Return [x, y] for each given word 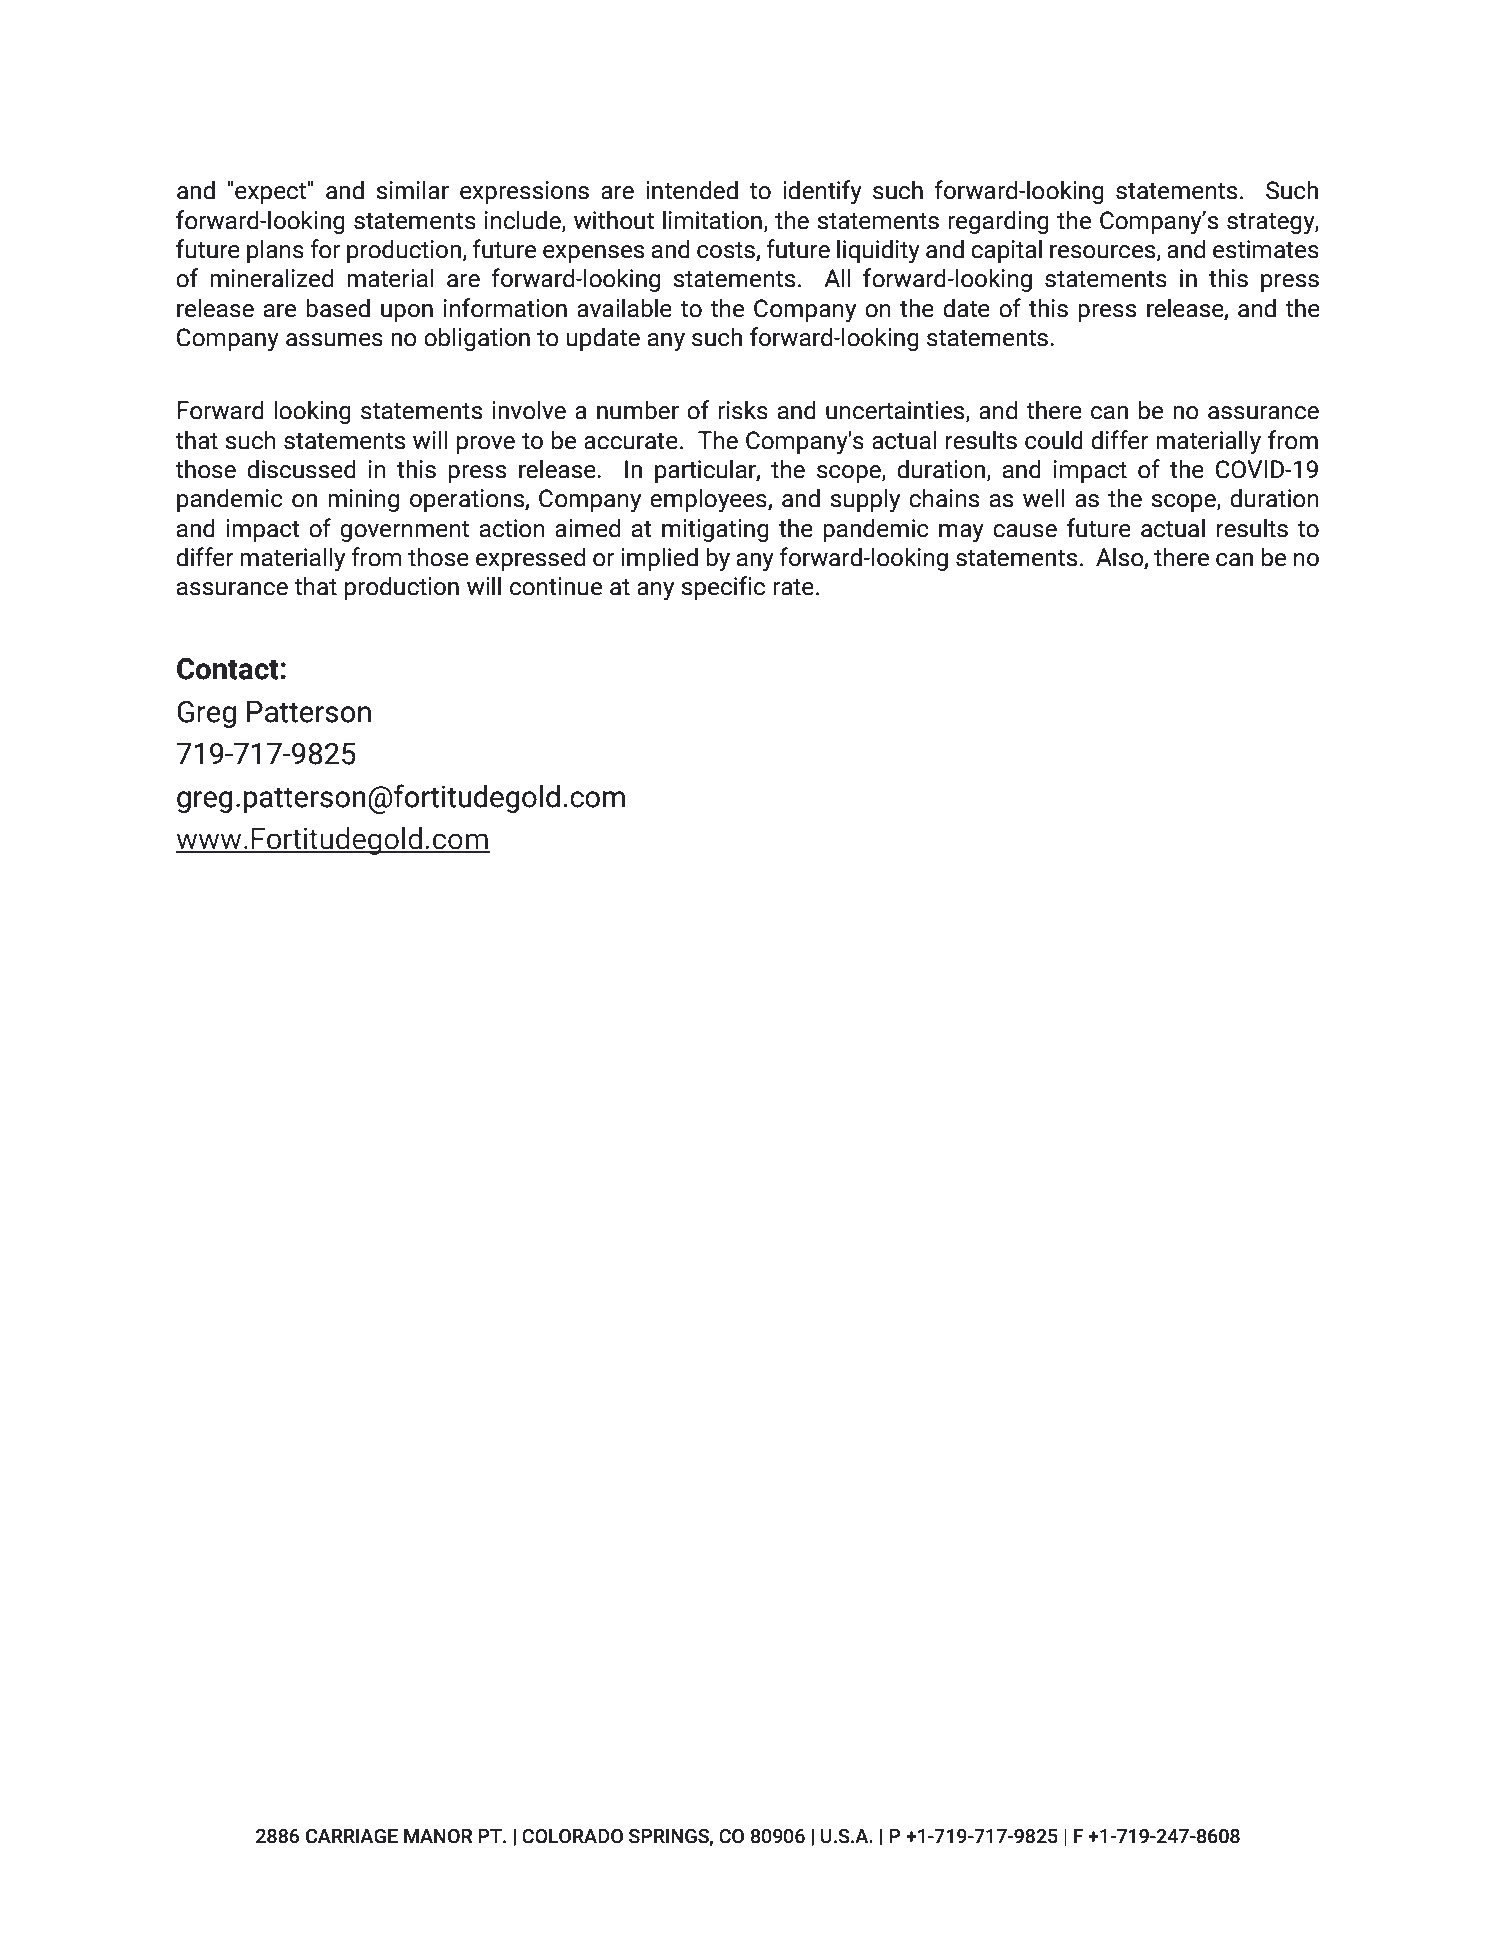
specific [723, 588]
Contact [229, 669]
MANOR [438, 1836]
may [961, 533]
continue [556, 586]
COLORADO [572, 1836]
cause [1025, 531]
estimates [1266, 249]
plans [275, 251]
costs [727, 251]
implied [659, 559]
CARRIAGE [352, 1836]
